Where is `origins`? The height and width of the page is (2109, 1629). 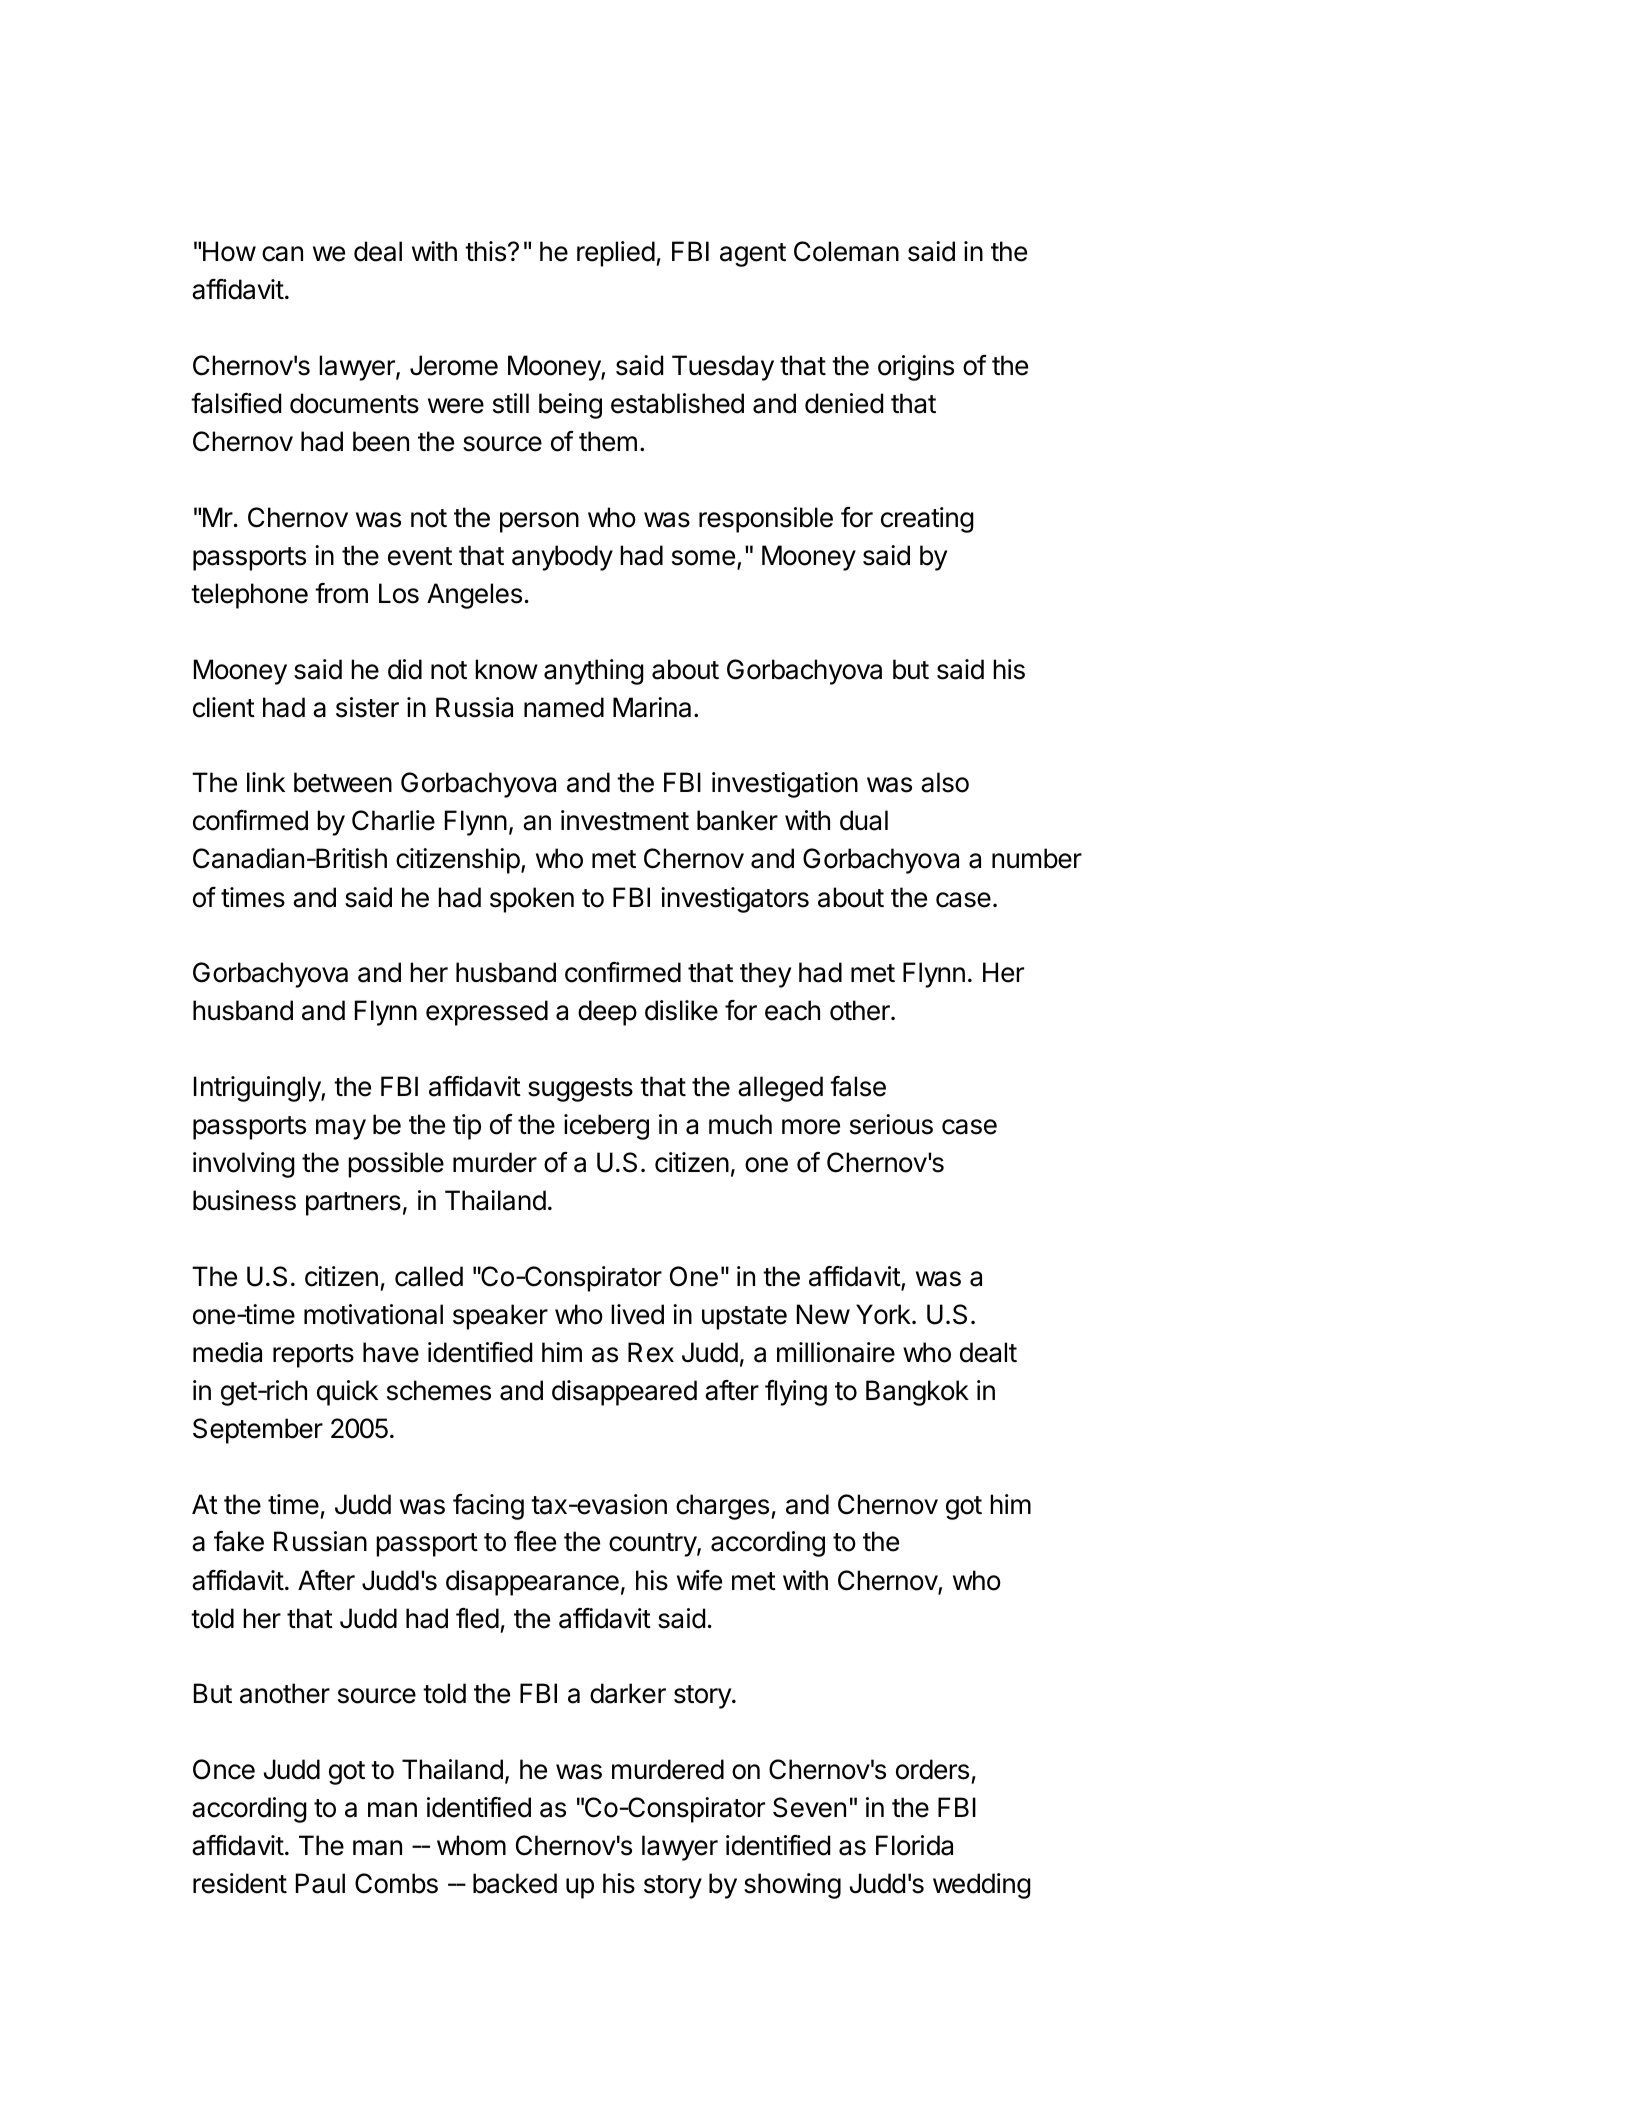
origins is located at coordinates (916, 368).
